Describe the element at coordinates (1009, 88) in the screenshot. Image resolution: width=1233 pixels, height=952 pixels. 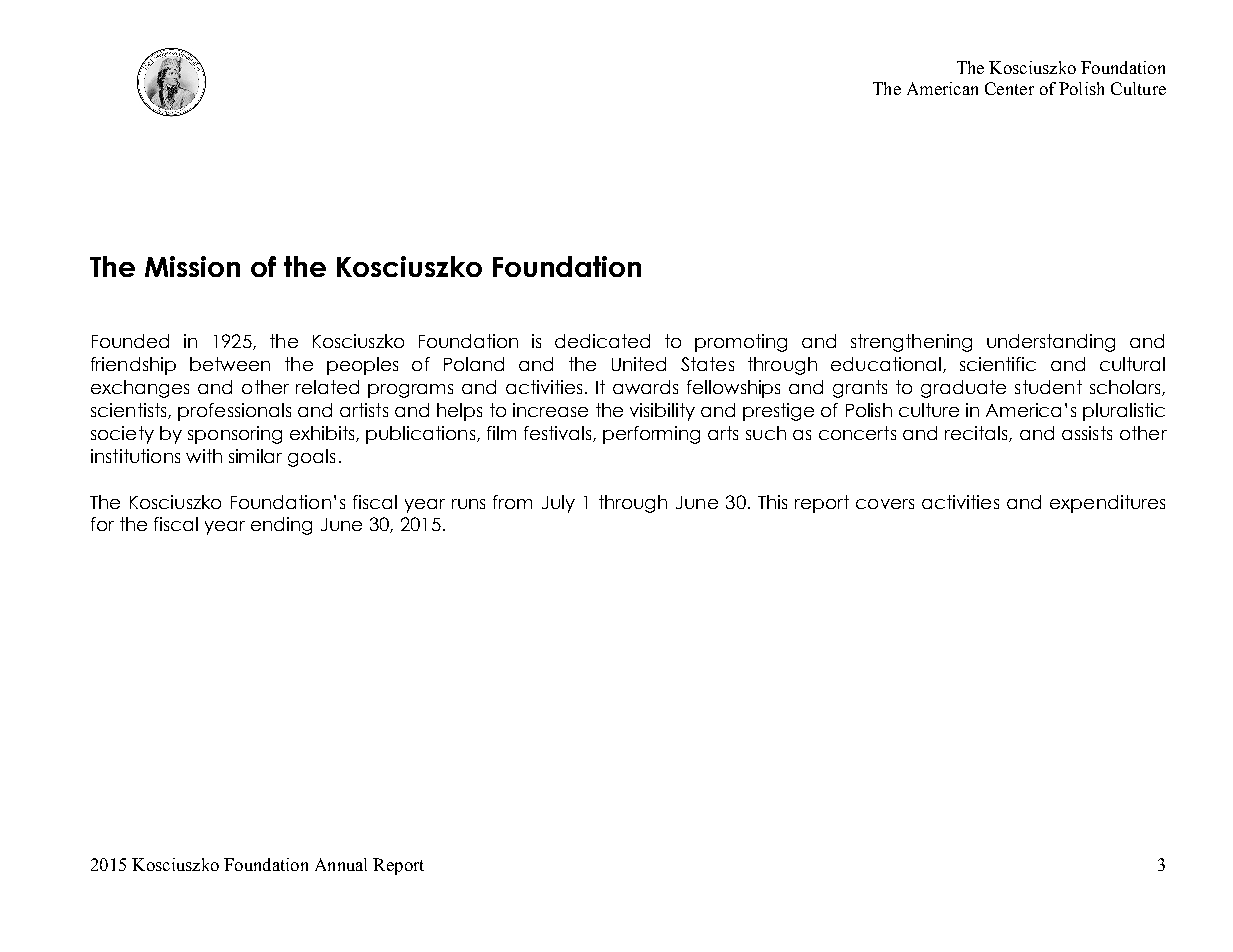
I see `Center` at that location.
